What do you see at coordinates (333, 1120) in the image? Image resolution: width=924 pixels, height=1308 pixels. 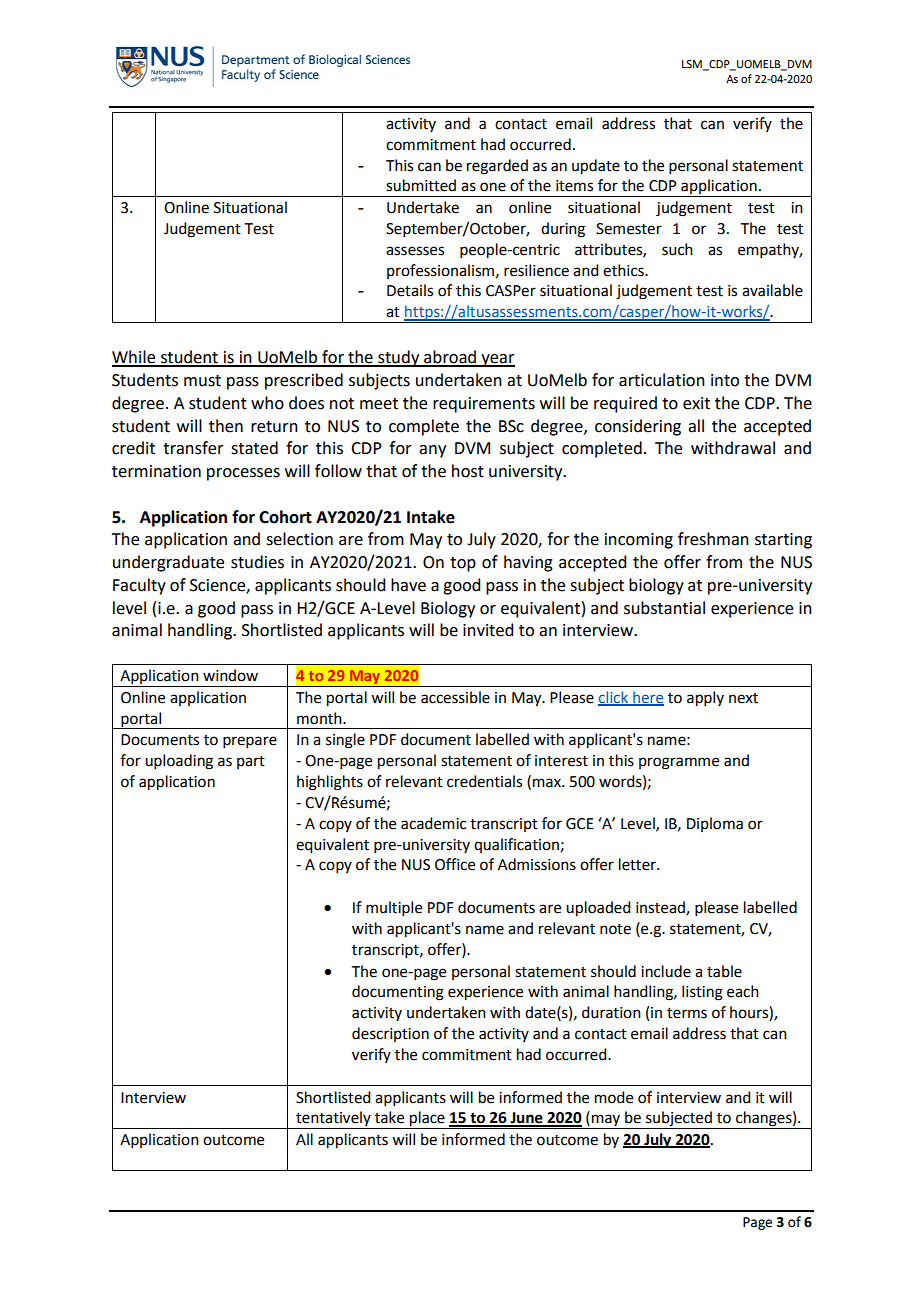 I see `tentatively` at bounding box center [333, 1120].
